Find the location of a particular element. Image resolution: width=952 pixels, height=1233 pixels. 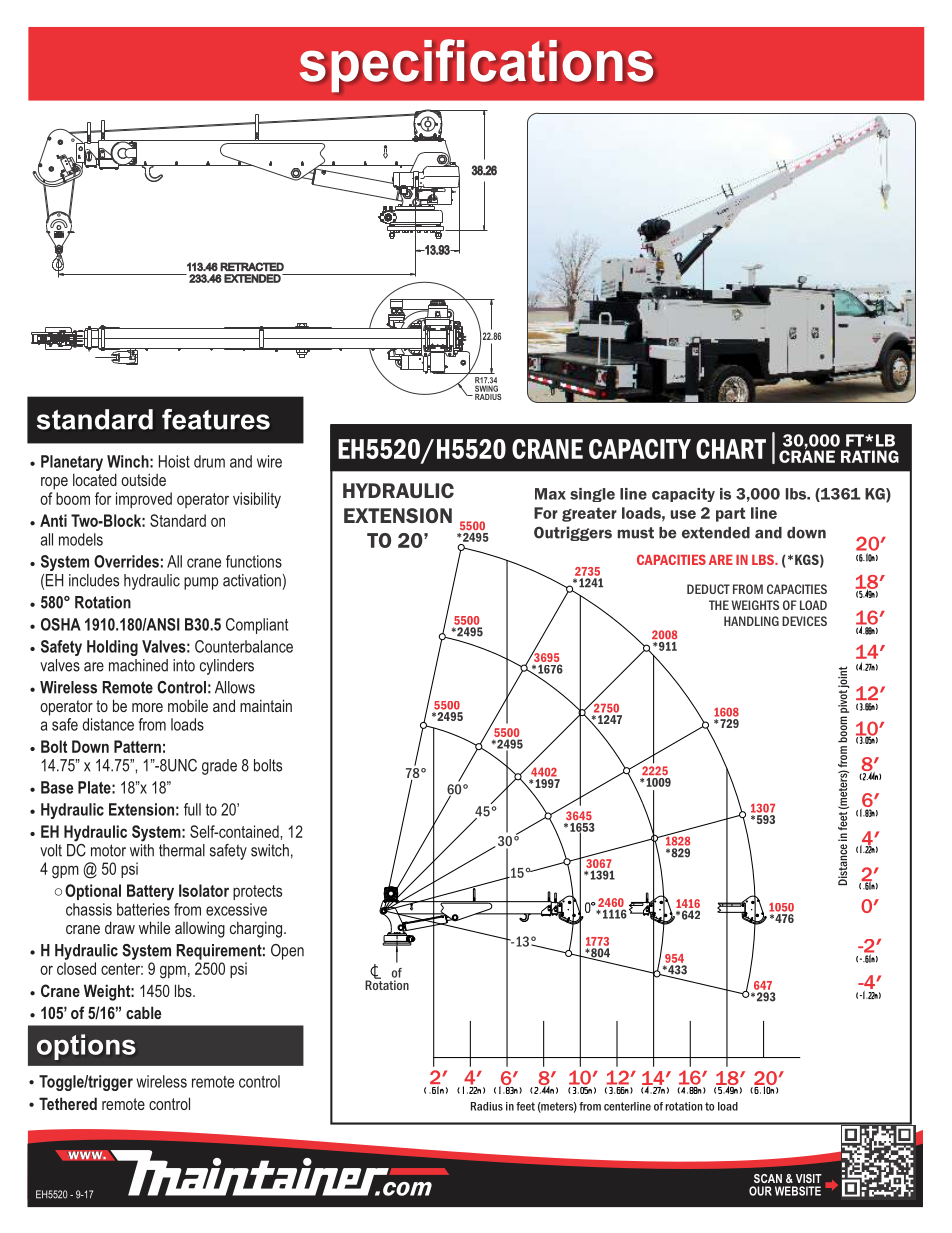

Open is located at coordinates (287, 952).
